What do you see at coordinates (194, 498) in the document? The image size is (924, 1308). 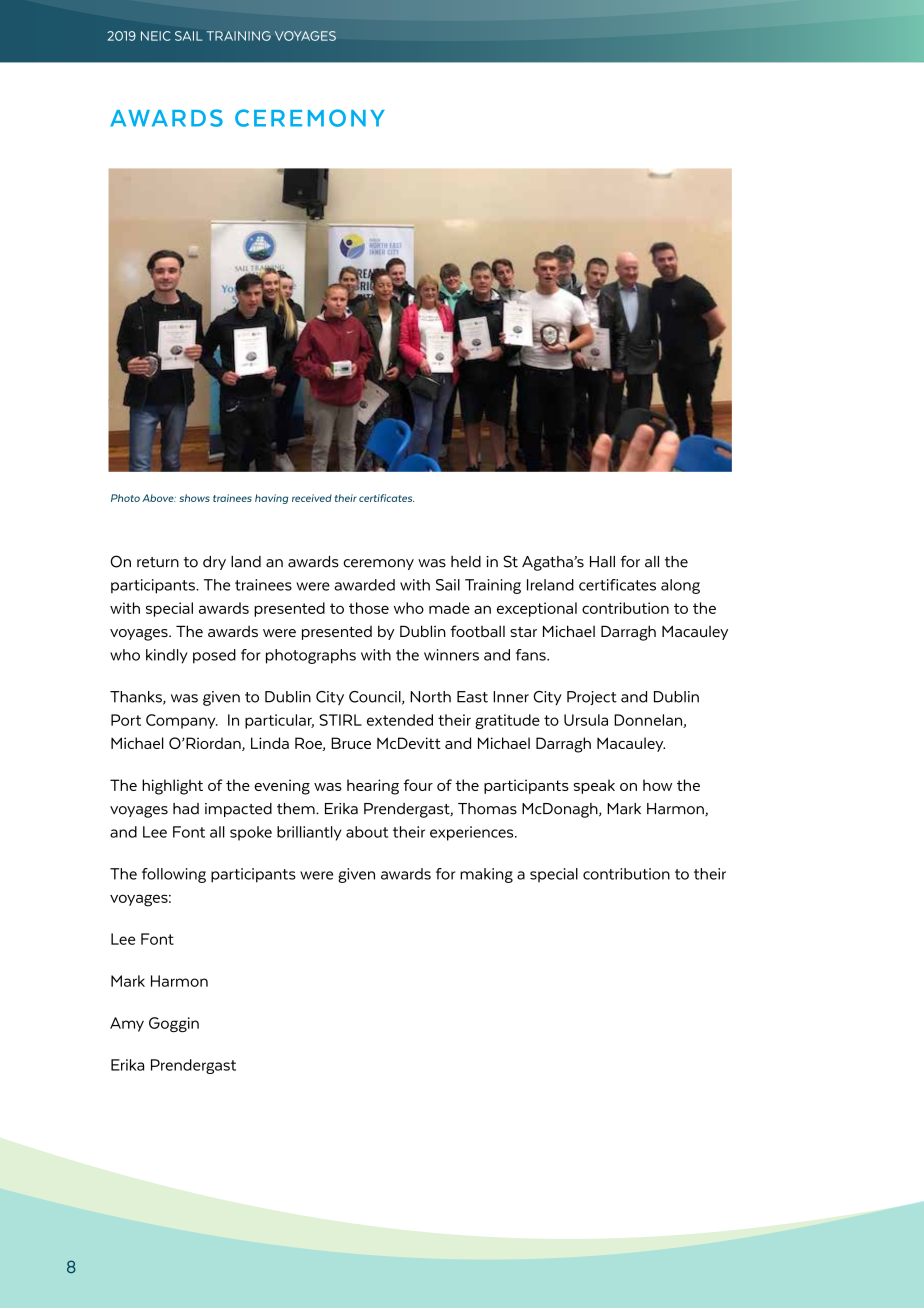 I see `shows` at bounding box center [194, 498].
